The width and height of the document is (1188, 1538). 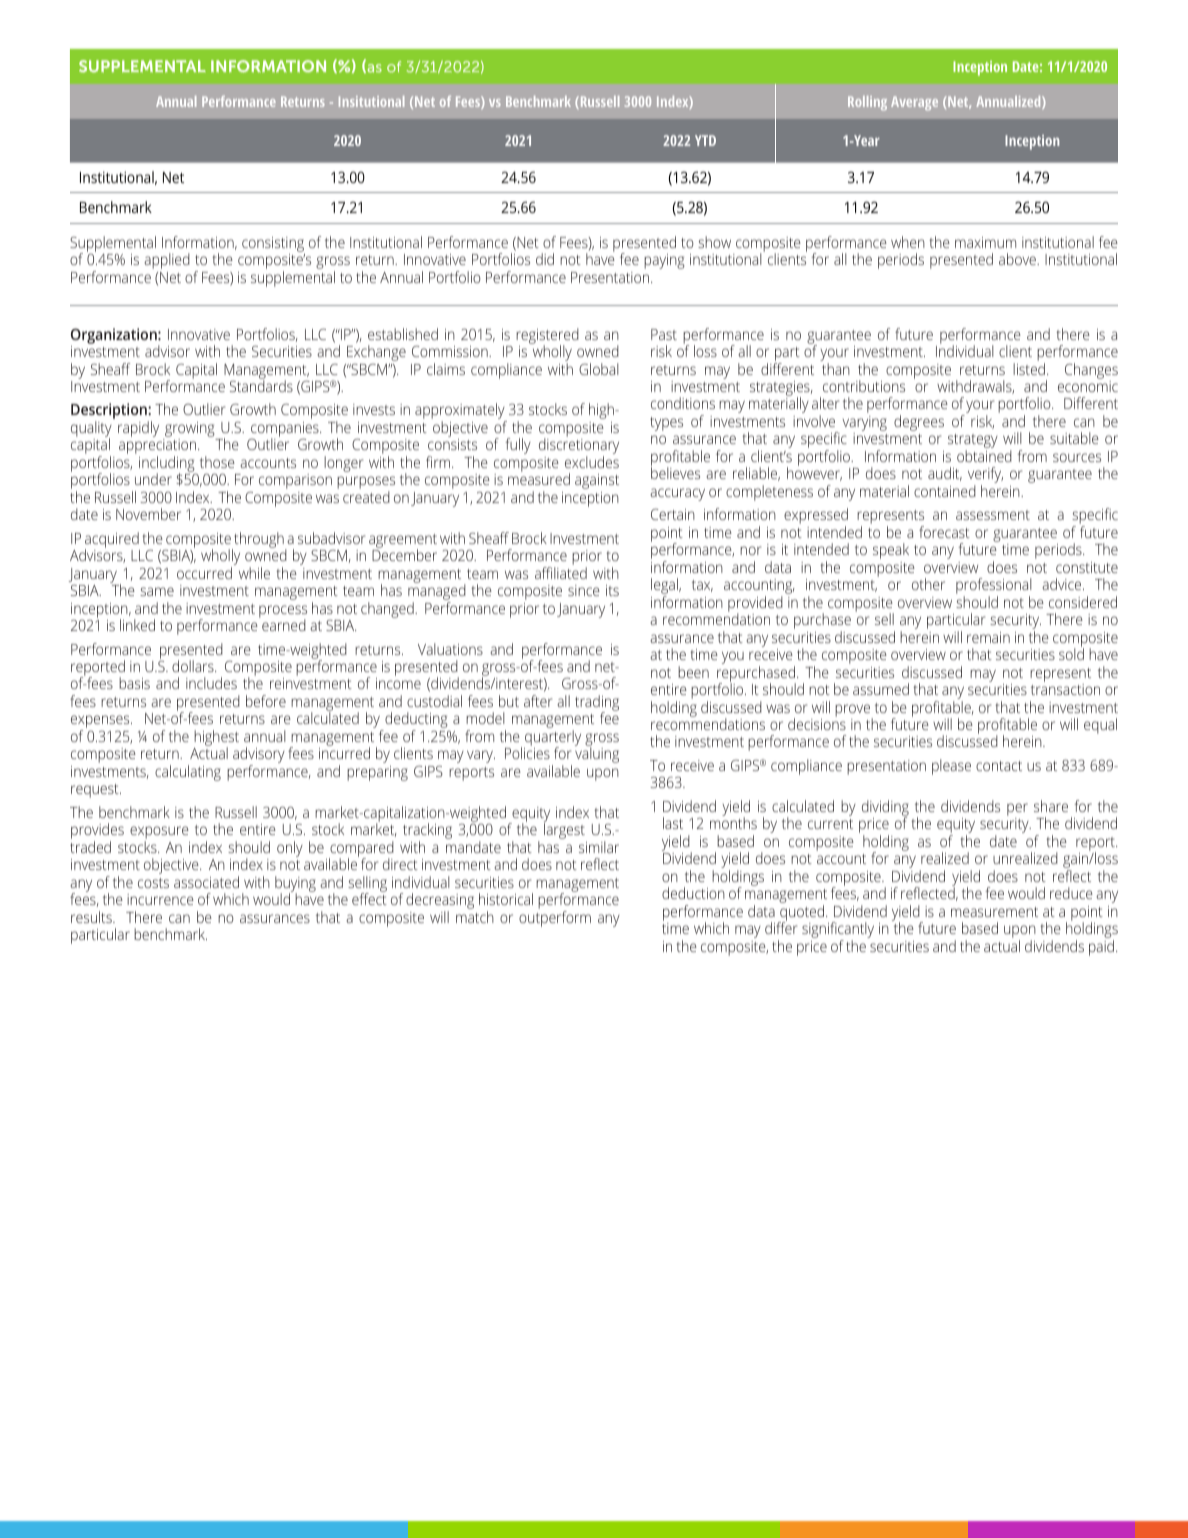 I want to click on Average, so click(x=914, y=103).
